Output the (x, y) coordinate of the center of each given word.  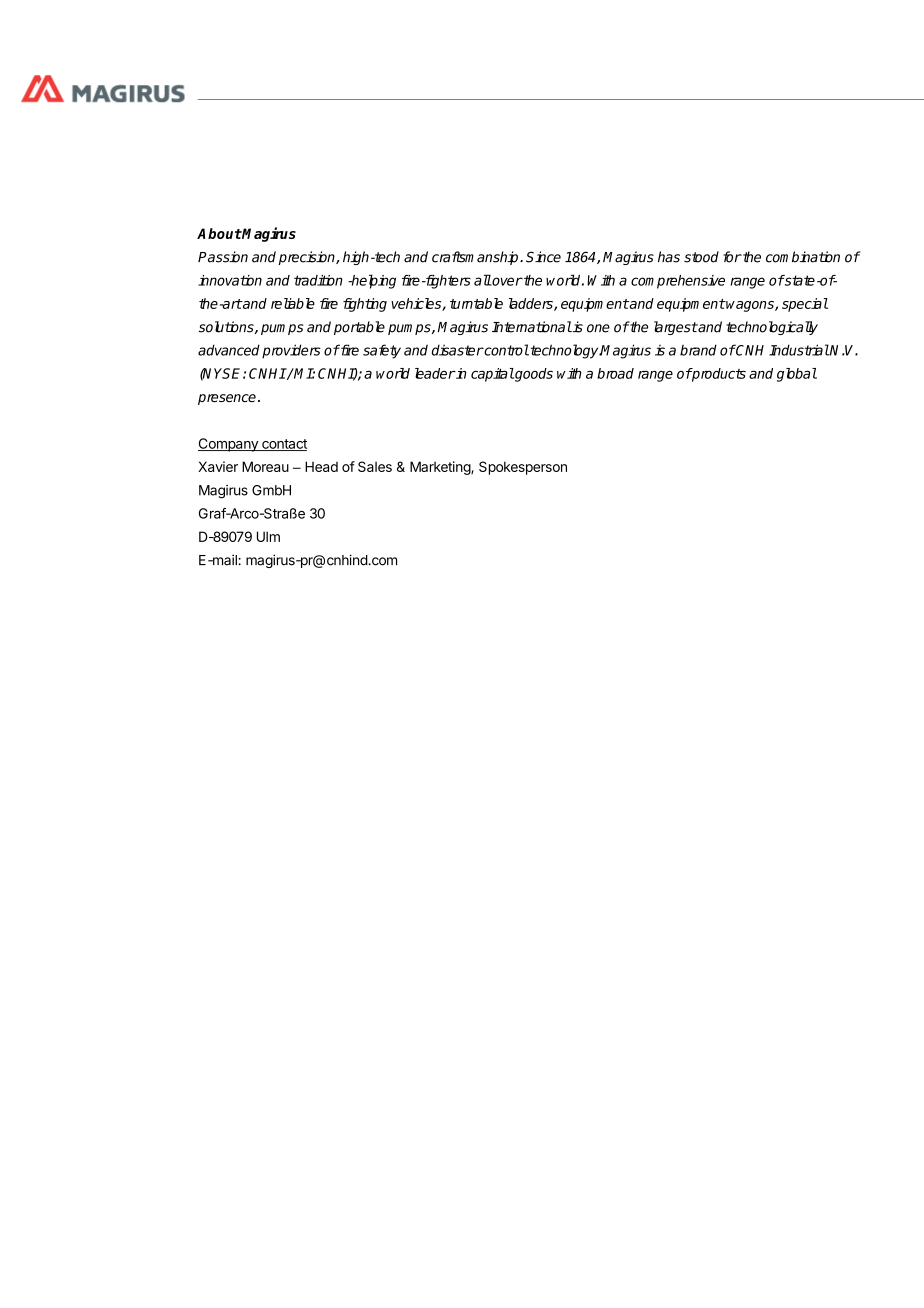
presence (227, 399)
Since (543, 257)
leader (435, 373)
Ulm (268, 536)
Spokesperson (523, 468)
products (718, 375)
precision (308, 258)
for (732, 257)
